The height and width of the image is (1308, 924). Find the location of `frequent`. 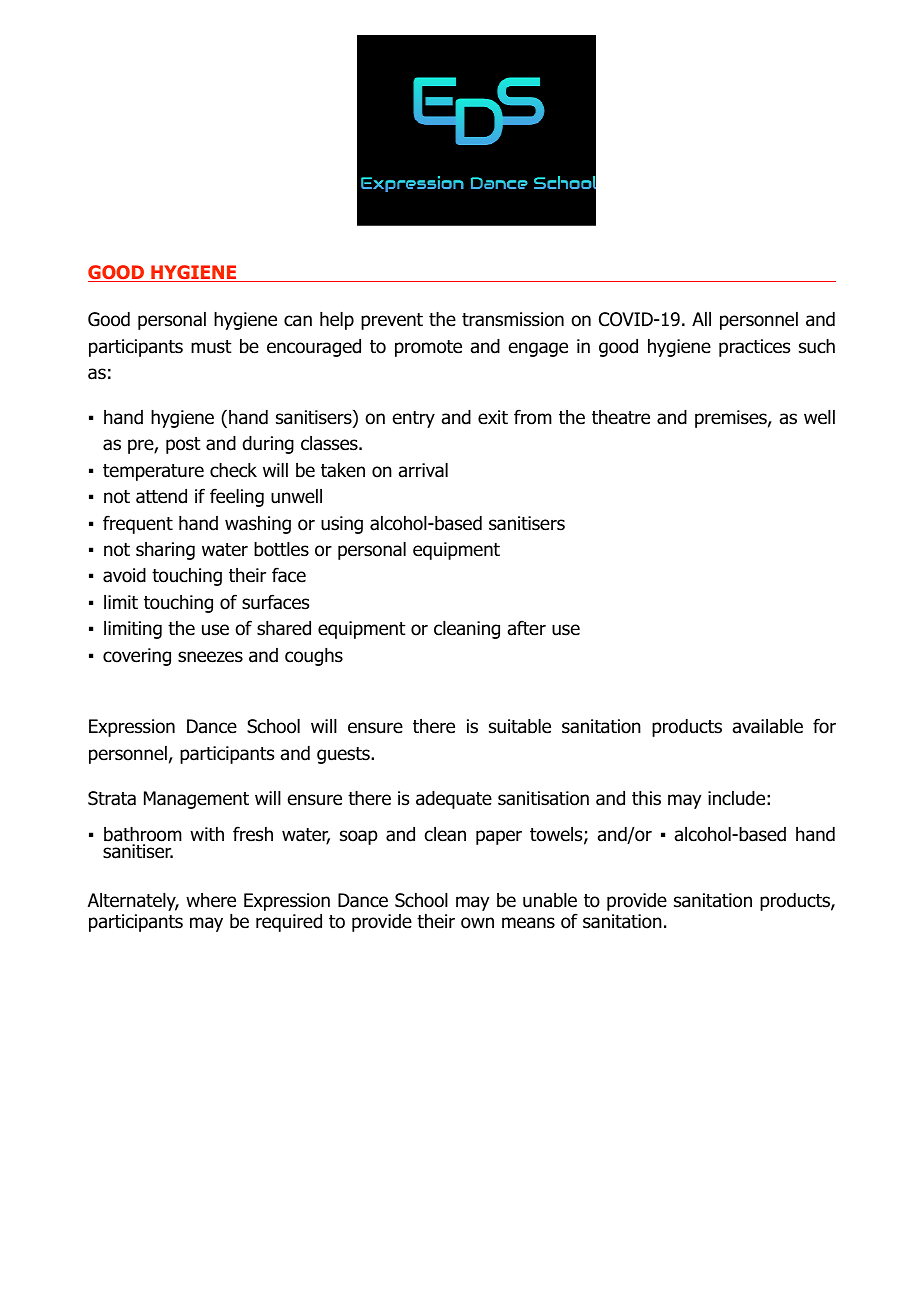

frequent is located at coordinates (138, 524).
